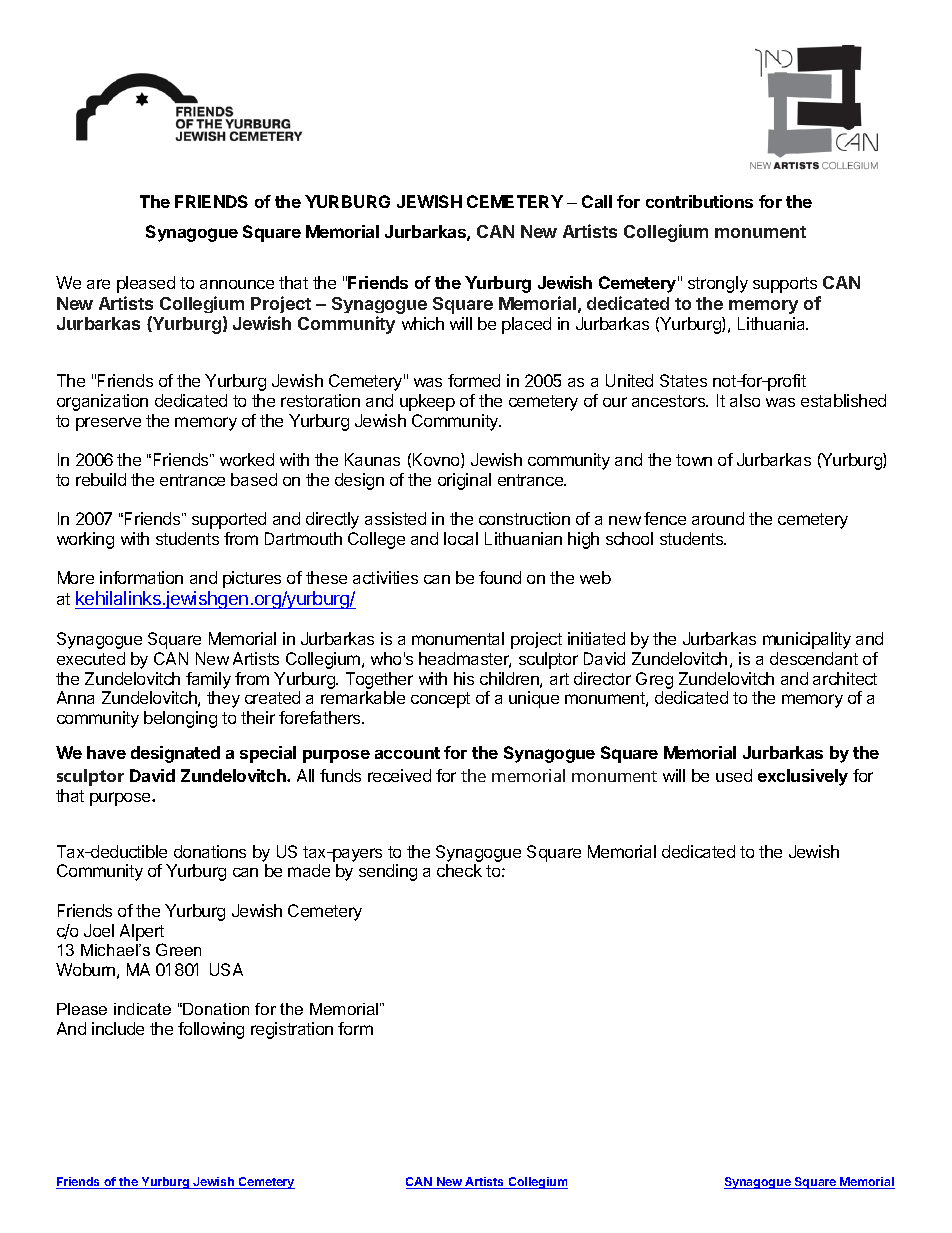 Image resolution: width=952 pixels, height=1233 pixels. What do you see at coordinates (500, 577) in the screenshot?
I see `found` at bounding box center [500, 577].
